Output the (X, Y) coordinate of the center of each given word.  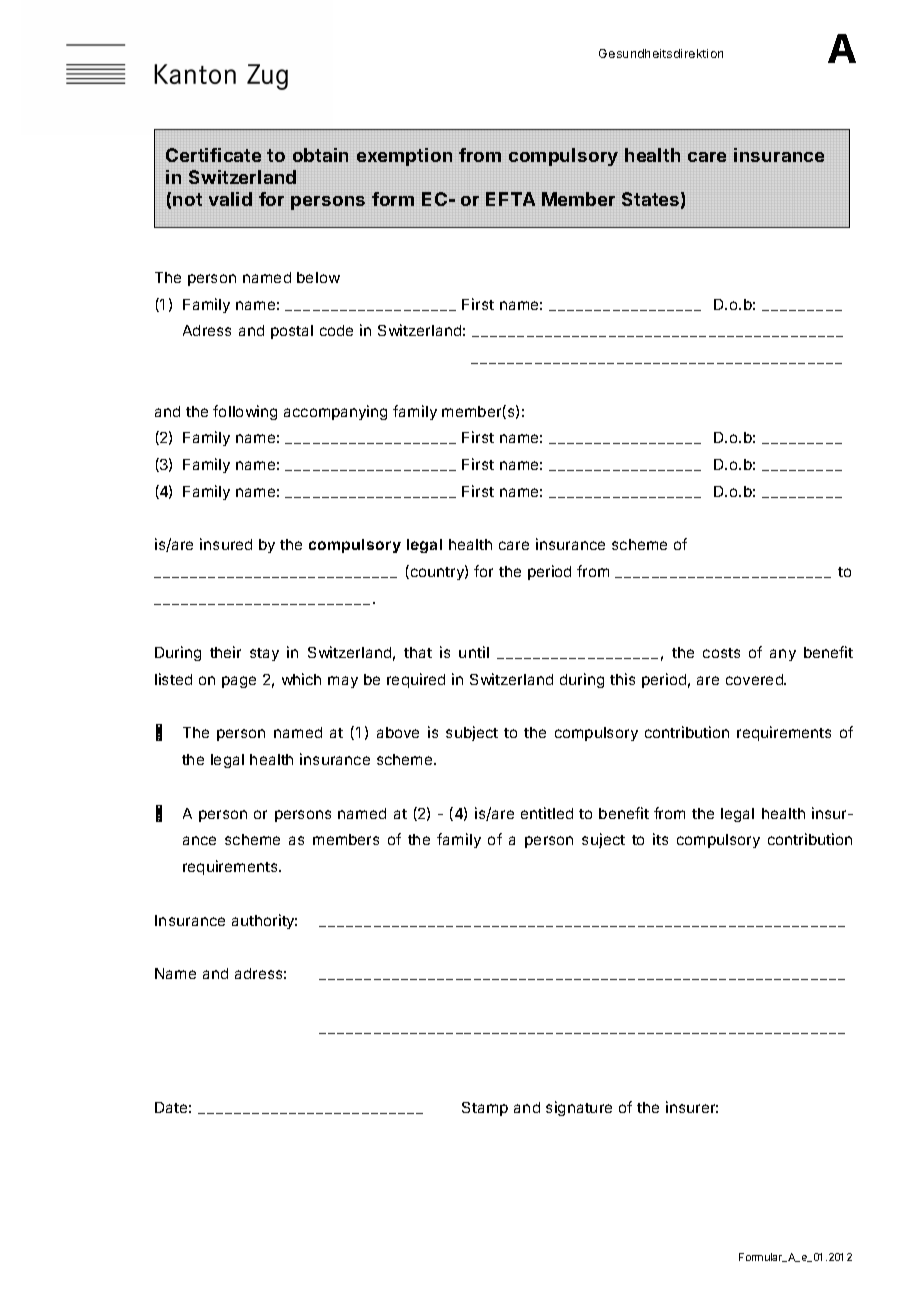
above (398, 732)
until (474, 652)
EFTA (510, 199)
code (336, 330)
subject (472, 733)
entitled (547, 813)
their (225, 652)
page (239, 682)
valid (230, 199)
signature (579, 1108)
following (245, 412)
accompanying (335, 412)
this (622, 679)
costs (721, 653)
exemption (404, 157)
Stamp (485, 1109)
